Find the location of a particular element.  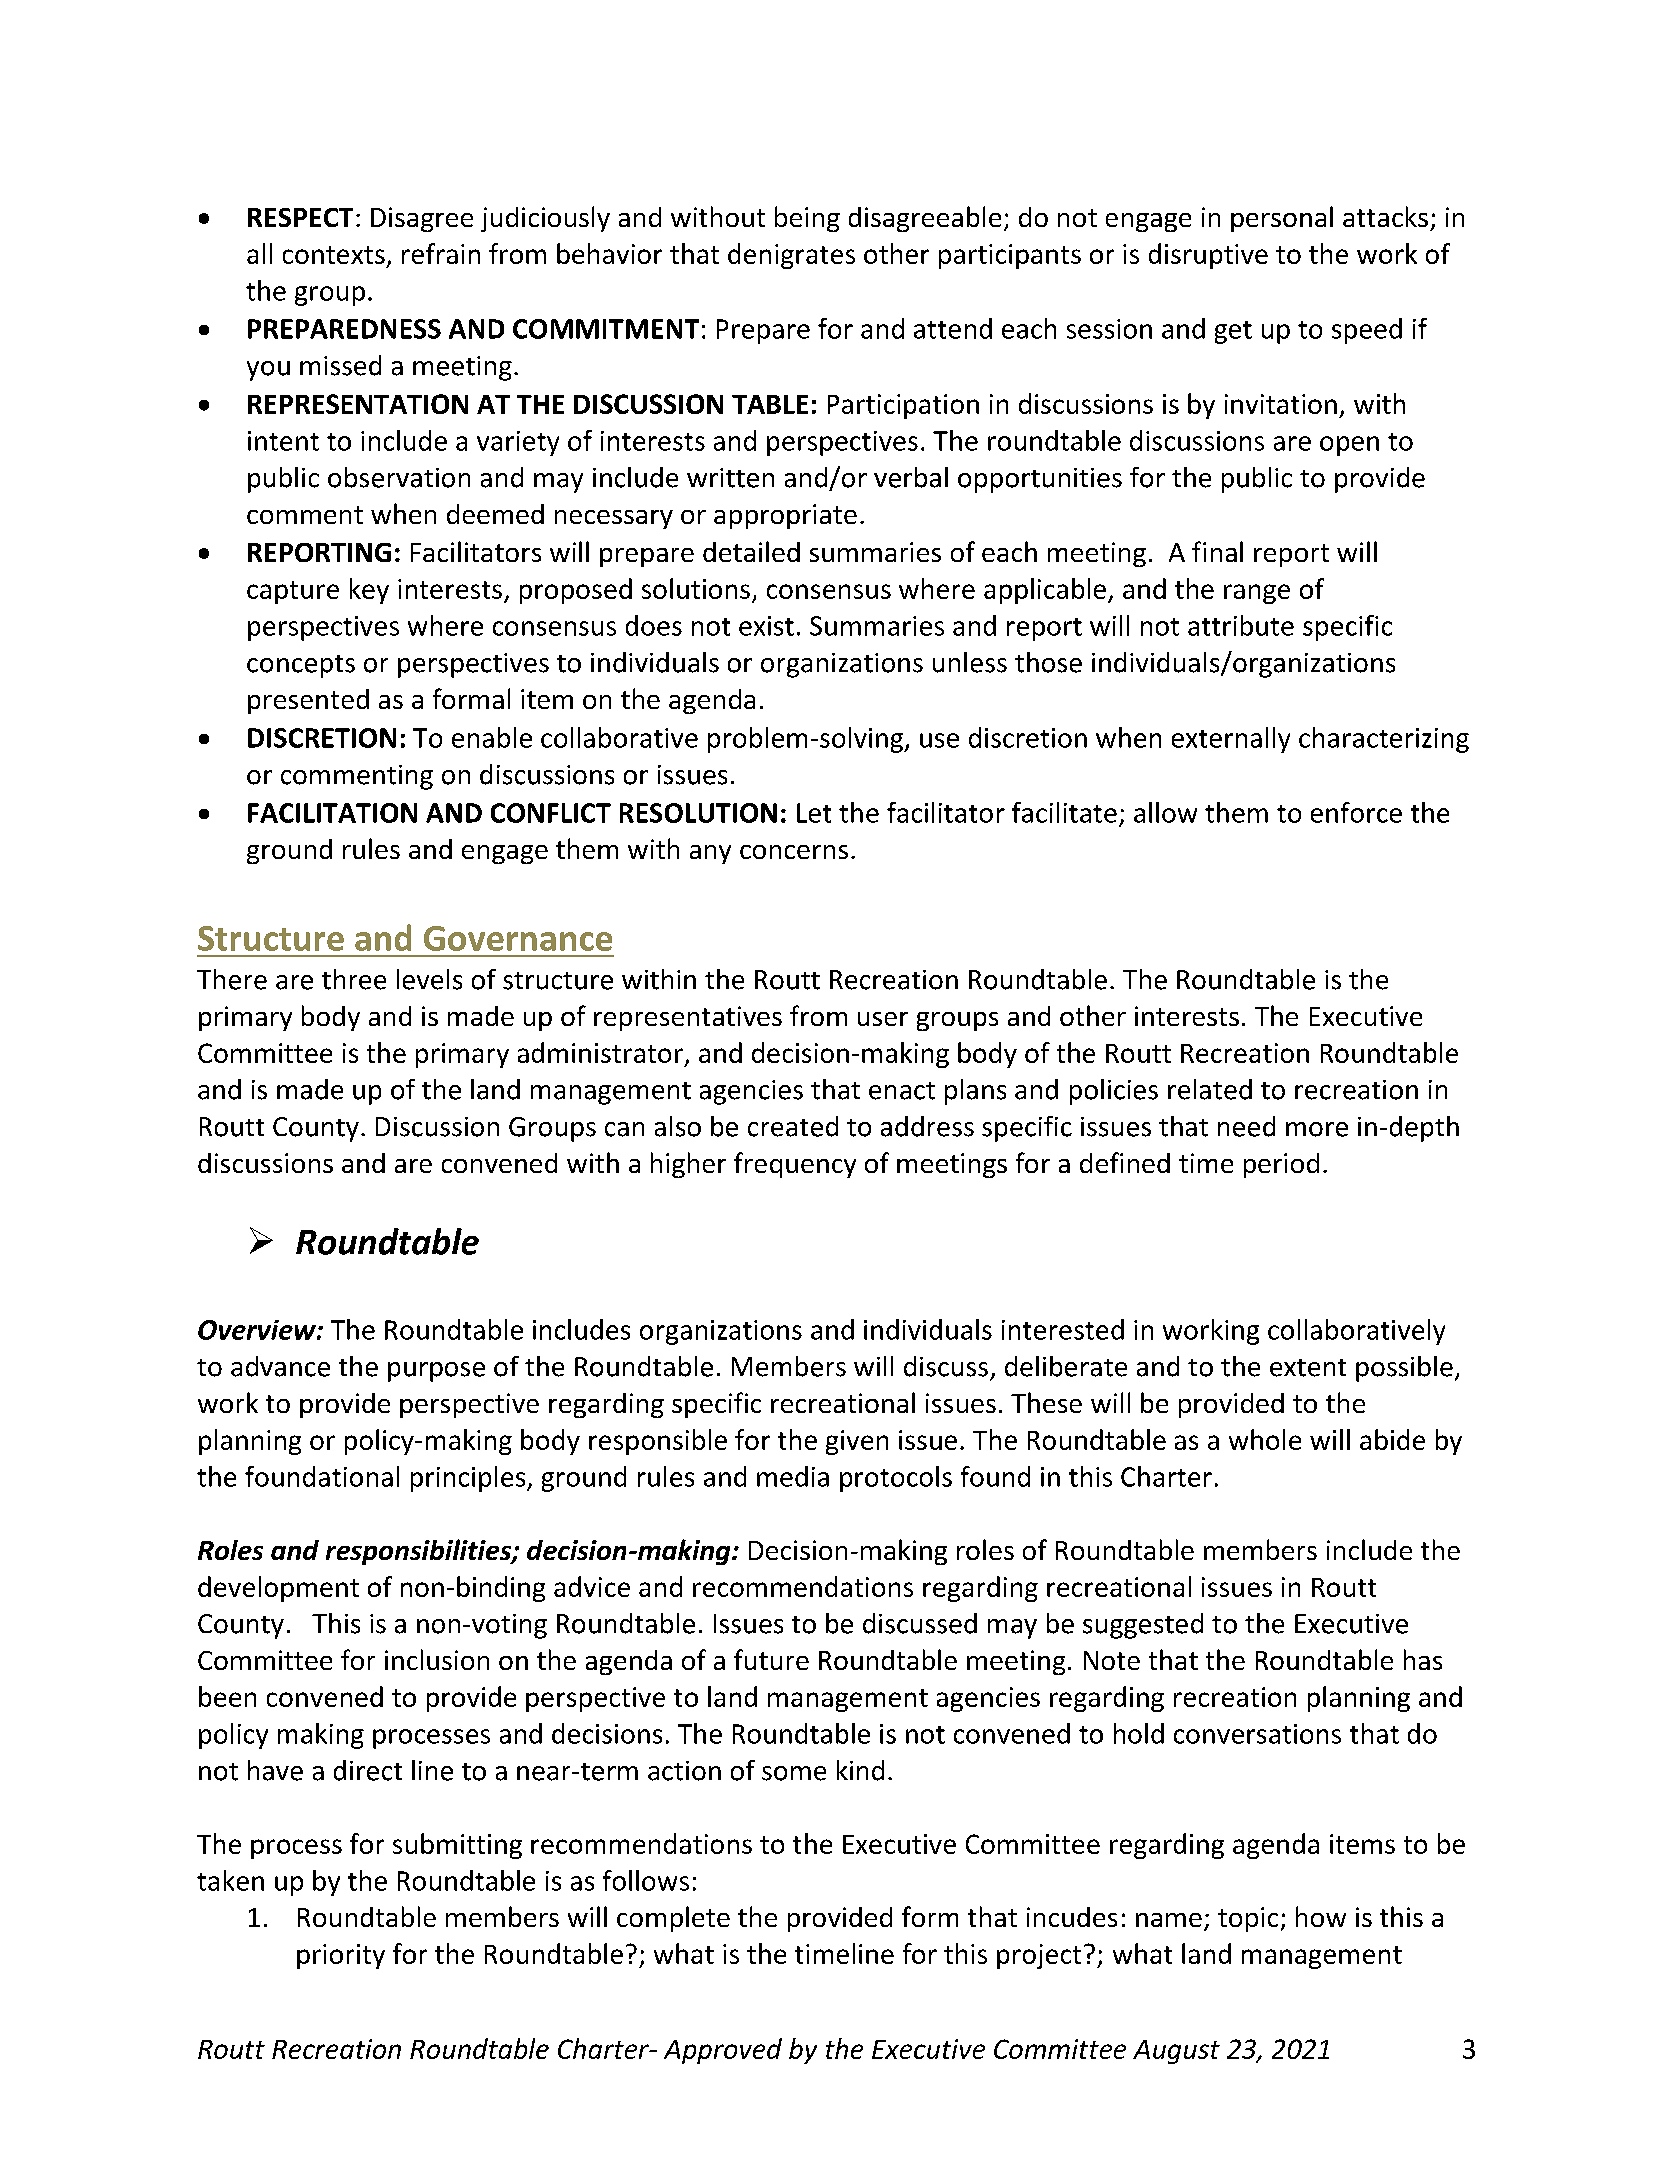

complete is located at coordinates (673, 1919).
